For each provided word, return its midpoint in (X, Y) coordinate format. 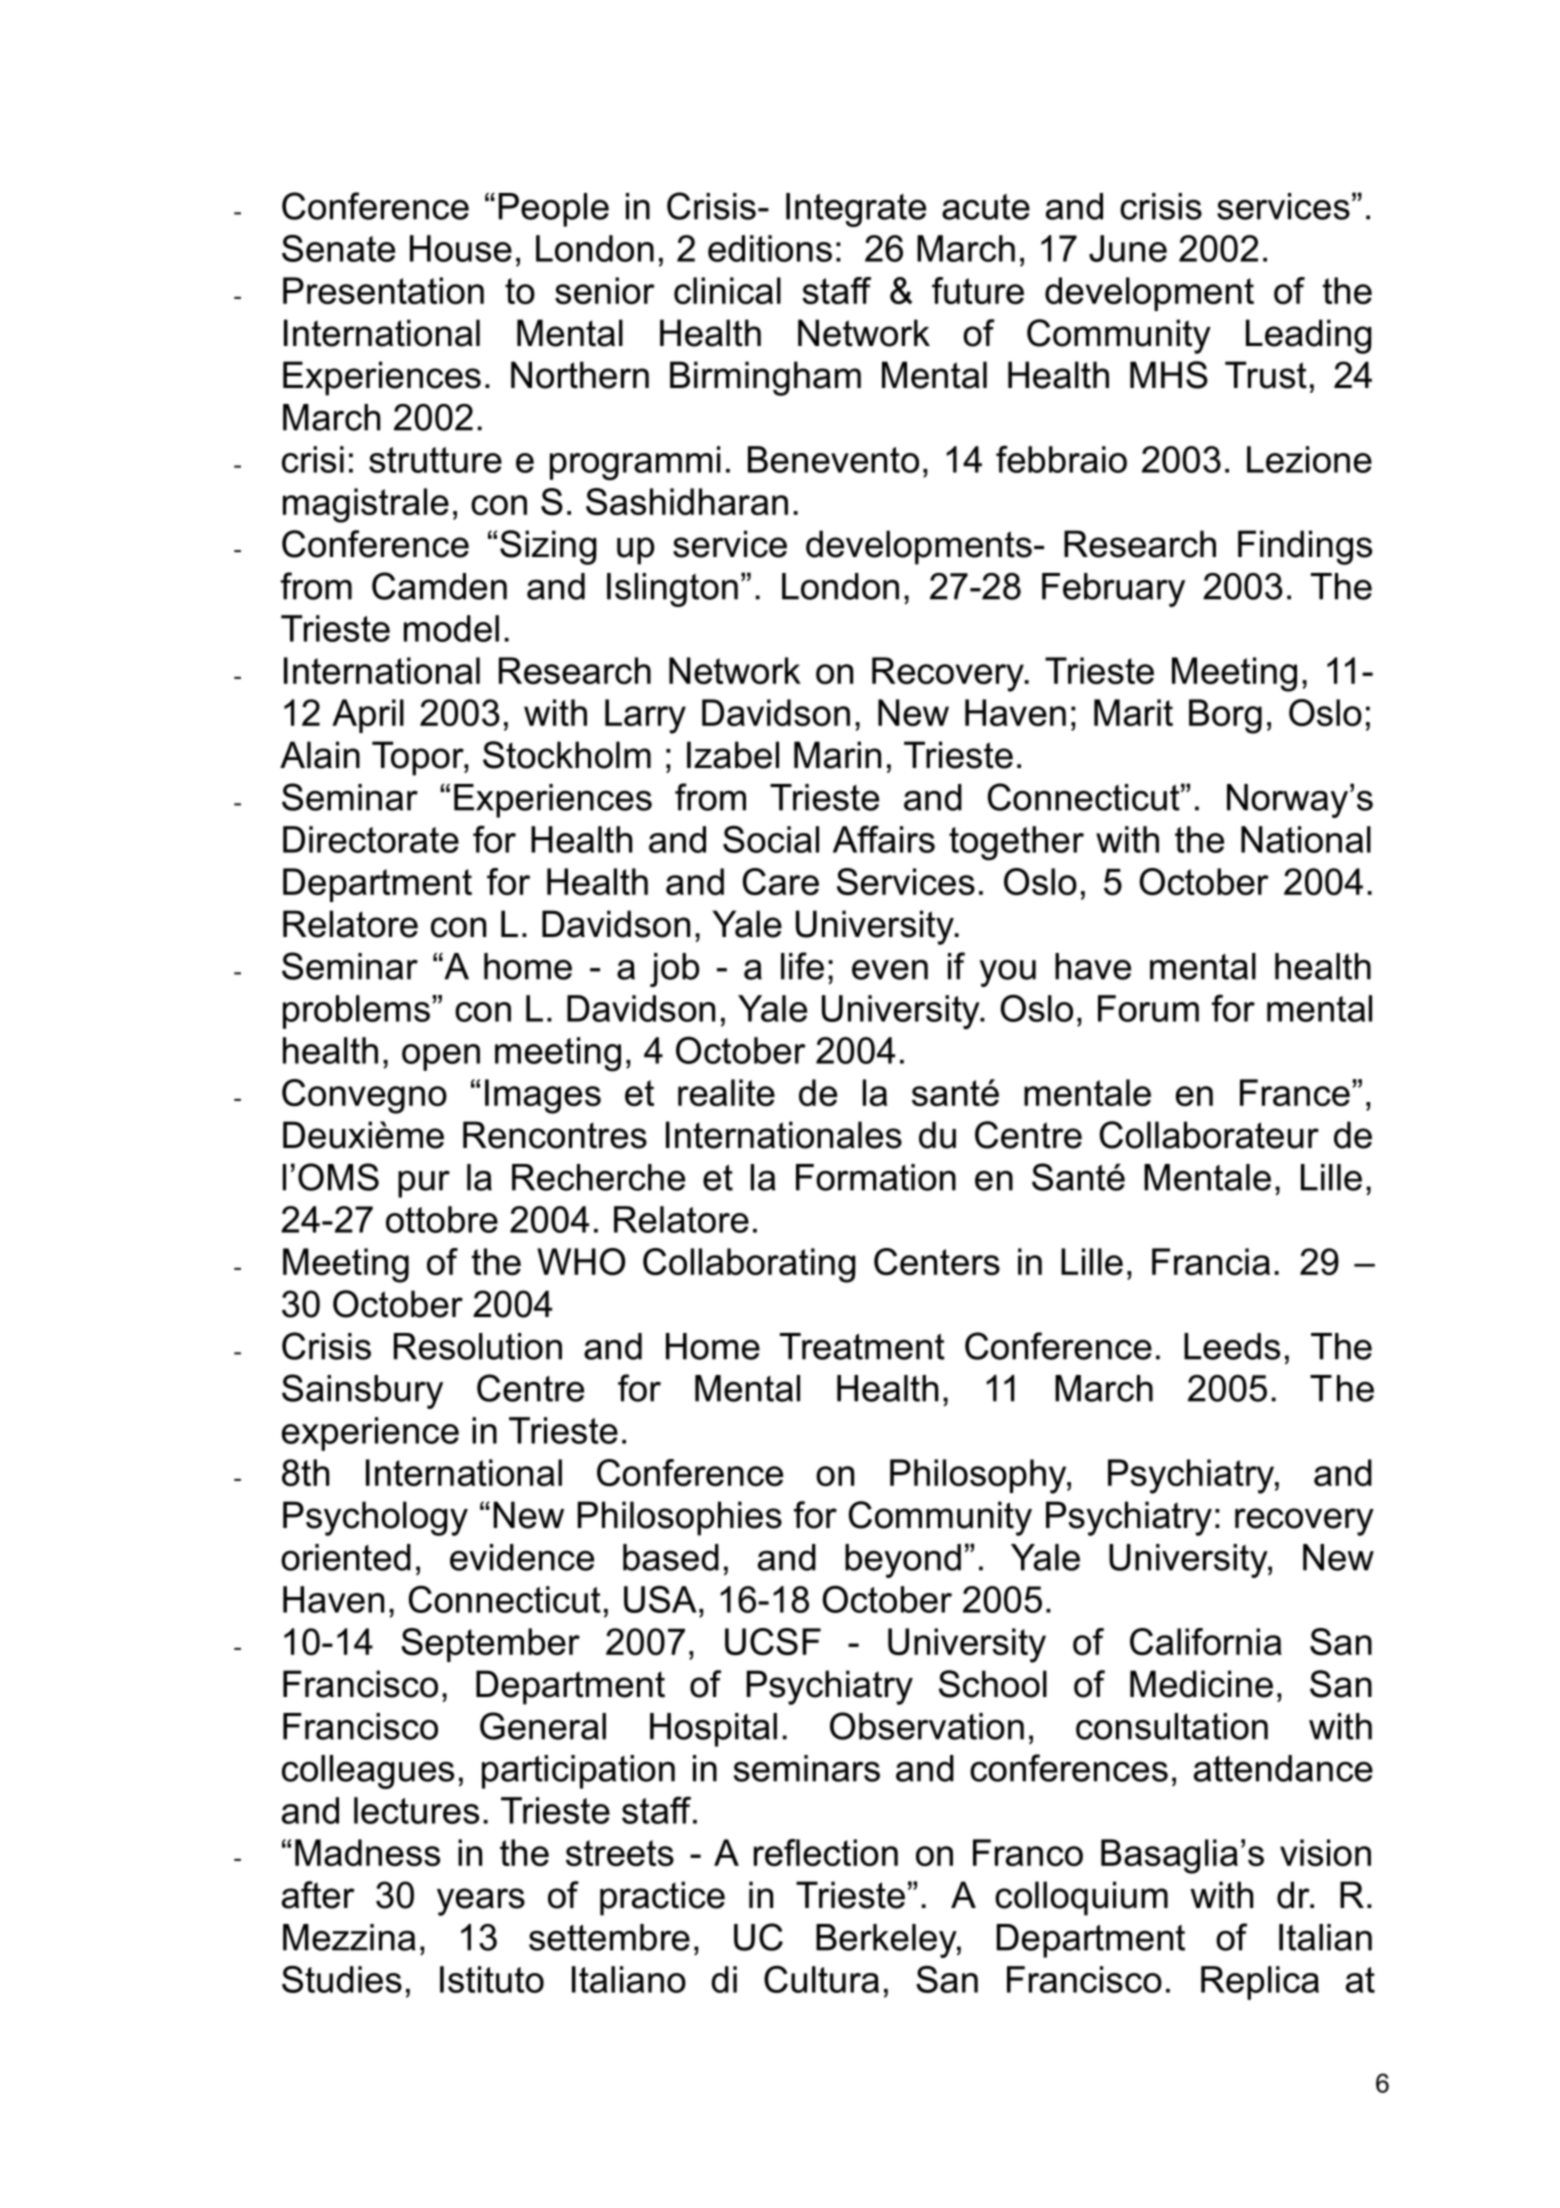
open (441, 1057)
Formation (876, 1177)
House (461, 248)
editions (770, 248)
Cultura (821, 1979)
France (1295, 1092)
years (481, 1902)
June (1128, 248)
